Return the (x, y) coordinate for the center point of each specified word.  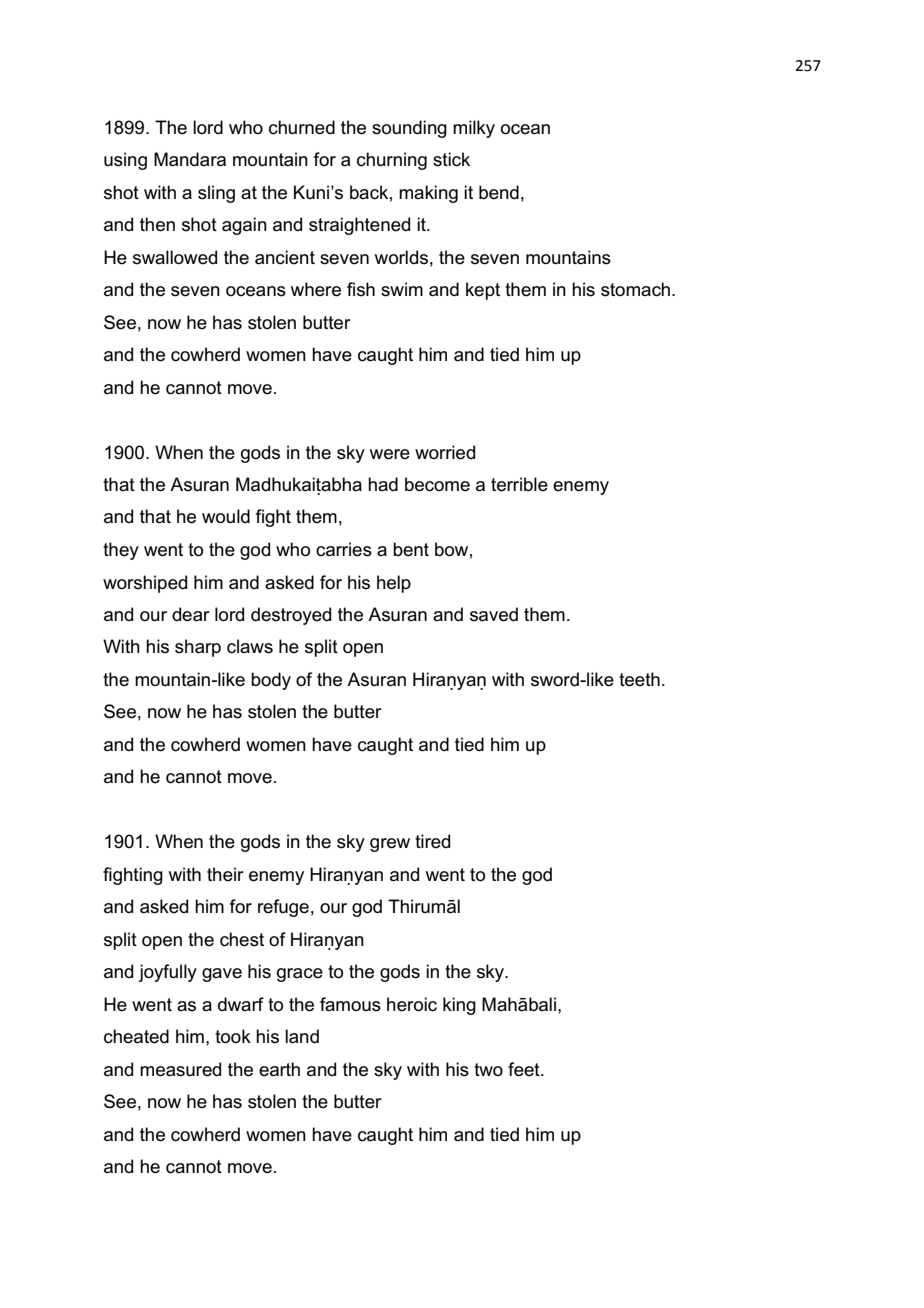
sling (216, 194)
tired (432, 841)
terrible (519, 484)
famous (350, 1004)
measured (180, 1069)
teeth (639, 679)
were (390, 454)
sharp (198, 648)
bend (499, 192)
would (226, 516)
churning (392, 161)
